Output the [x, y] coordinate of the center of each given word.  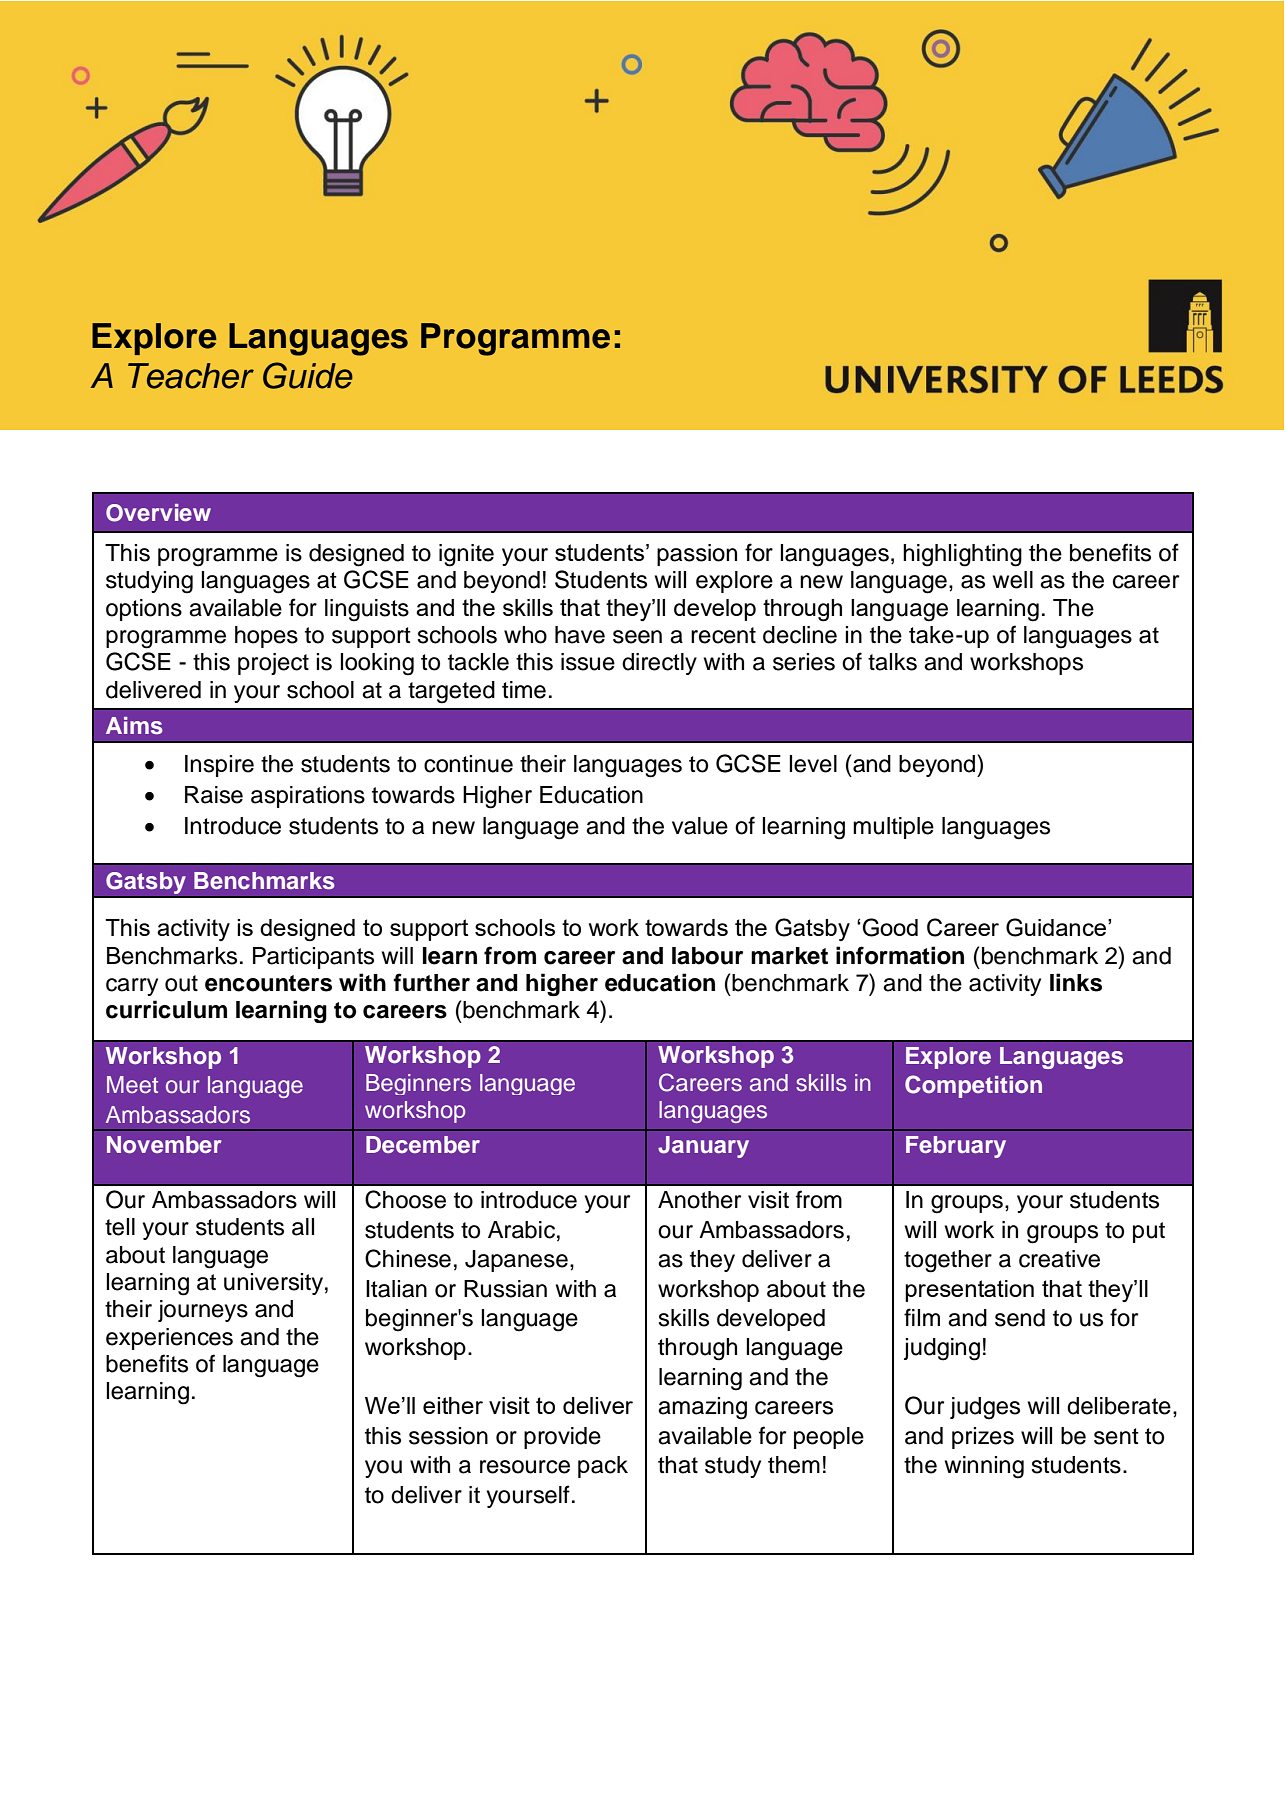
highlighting [962, 555]
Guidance [1057, 927]
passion [697, 555]
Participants [313, 958]
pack [603, 1467]
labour [707, 956]
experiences [169, 1339]
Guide [308, 375]
